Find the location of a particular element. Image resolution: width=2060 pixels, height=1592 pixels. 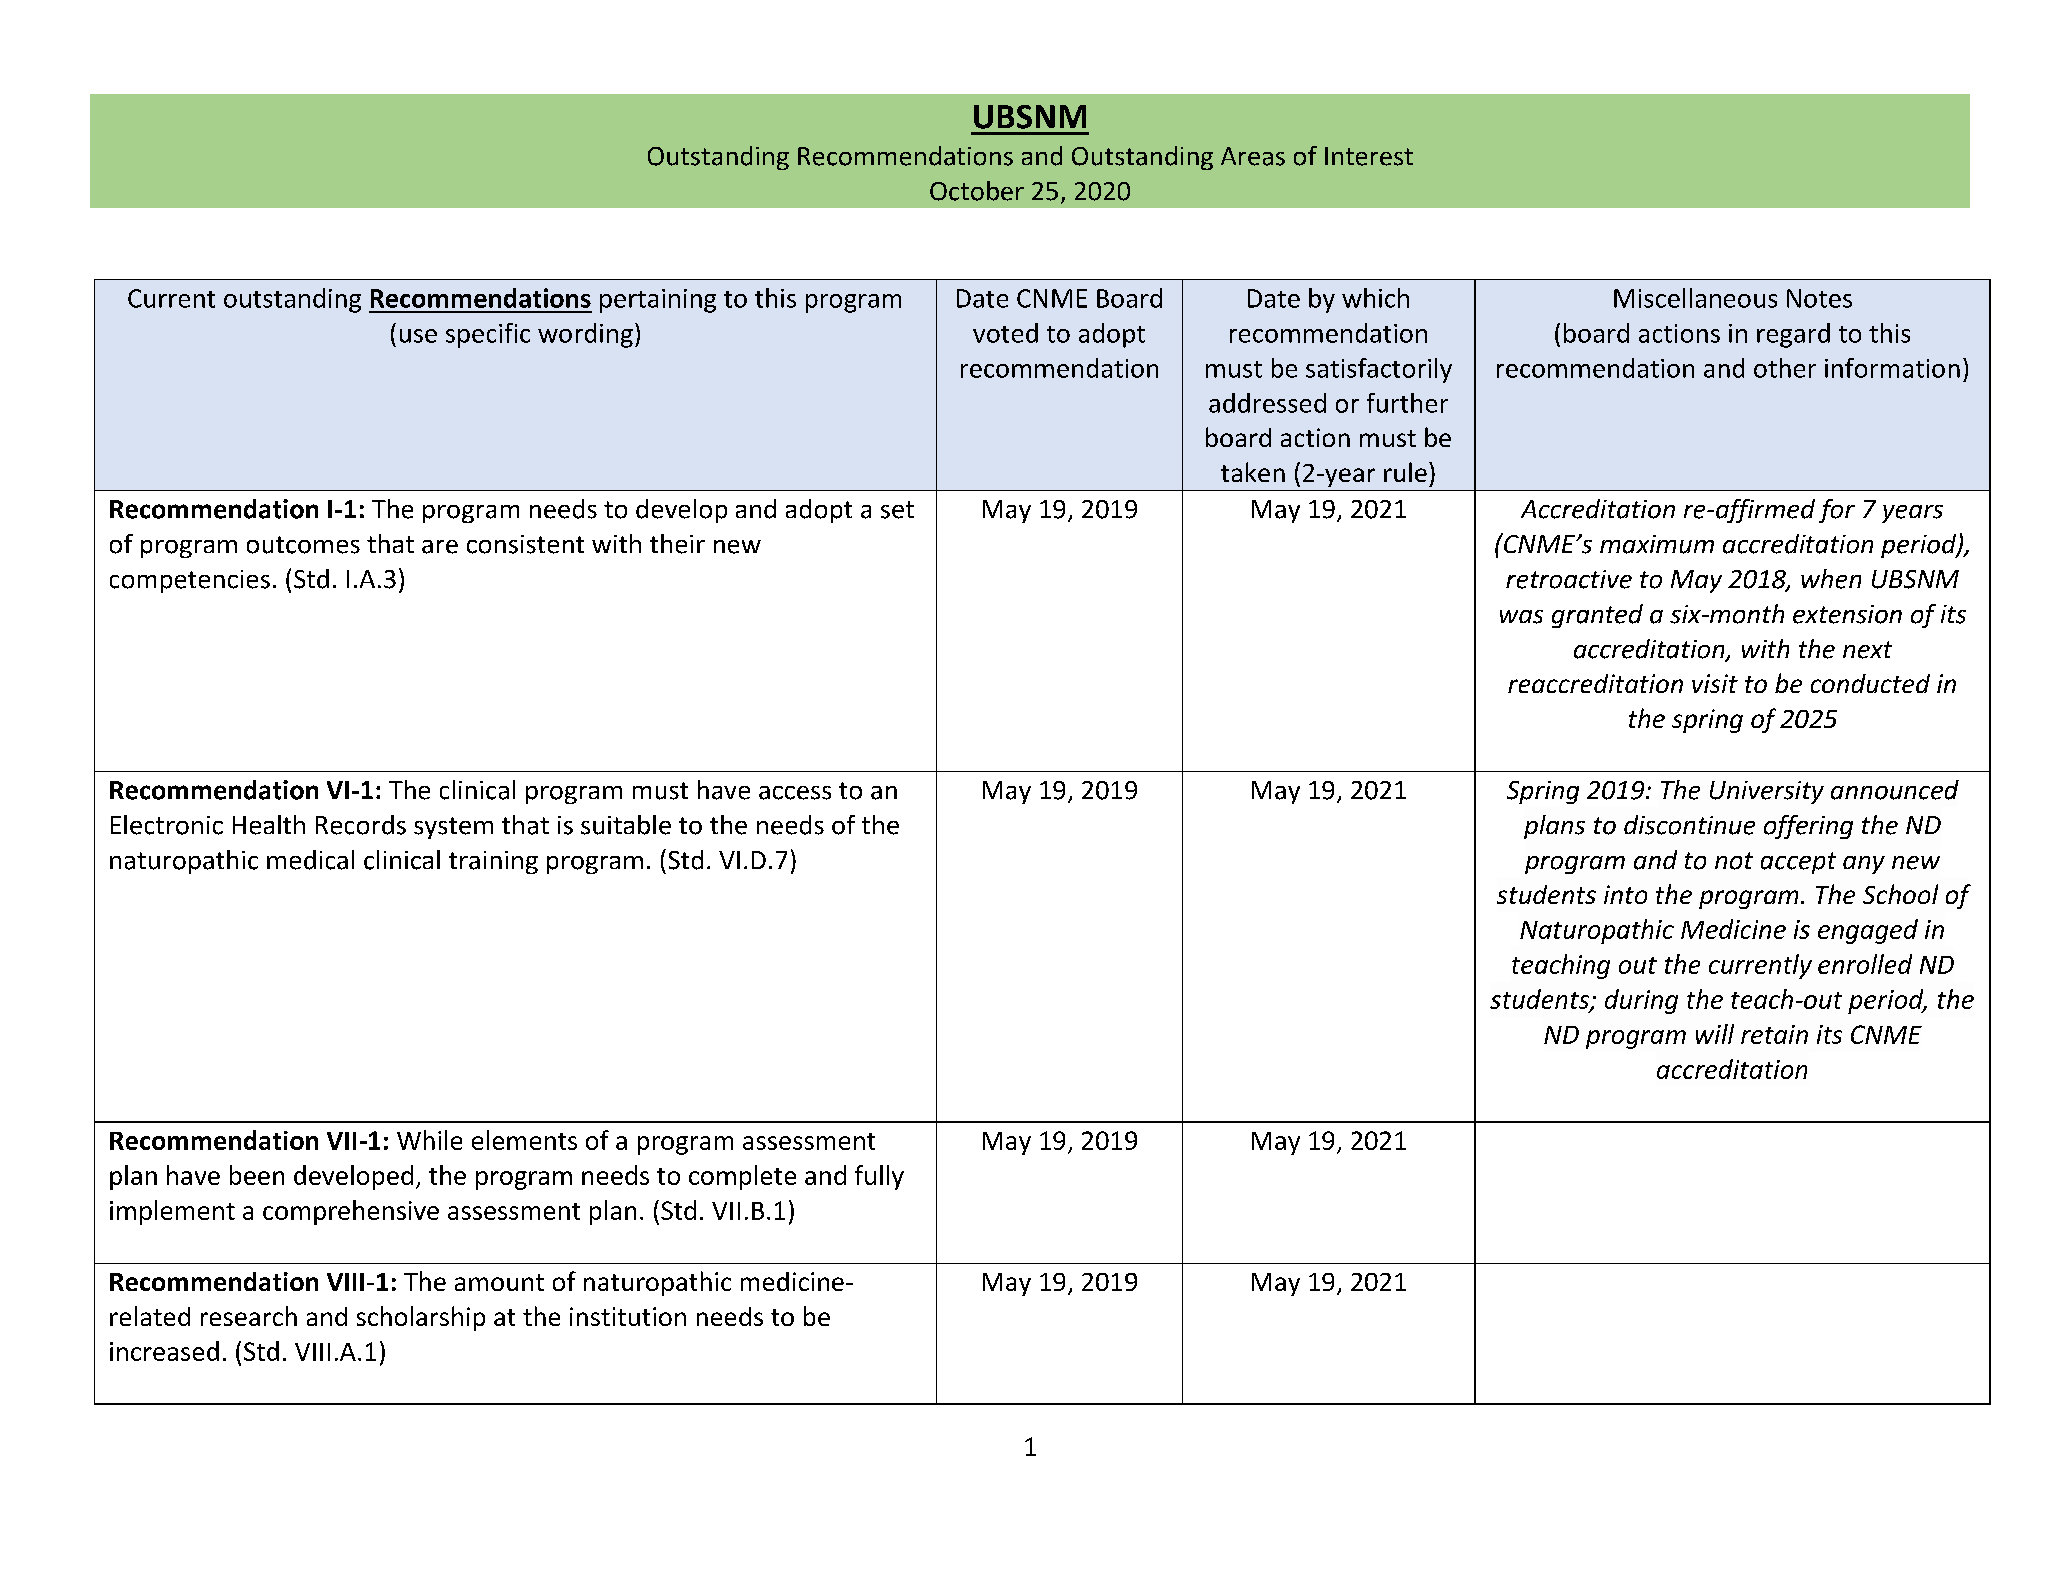

into is located at coordinates (1625, 894).
